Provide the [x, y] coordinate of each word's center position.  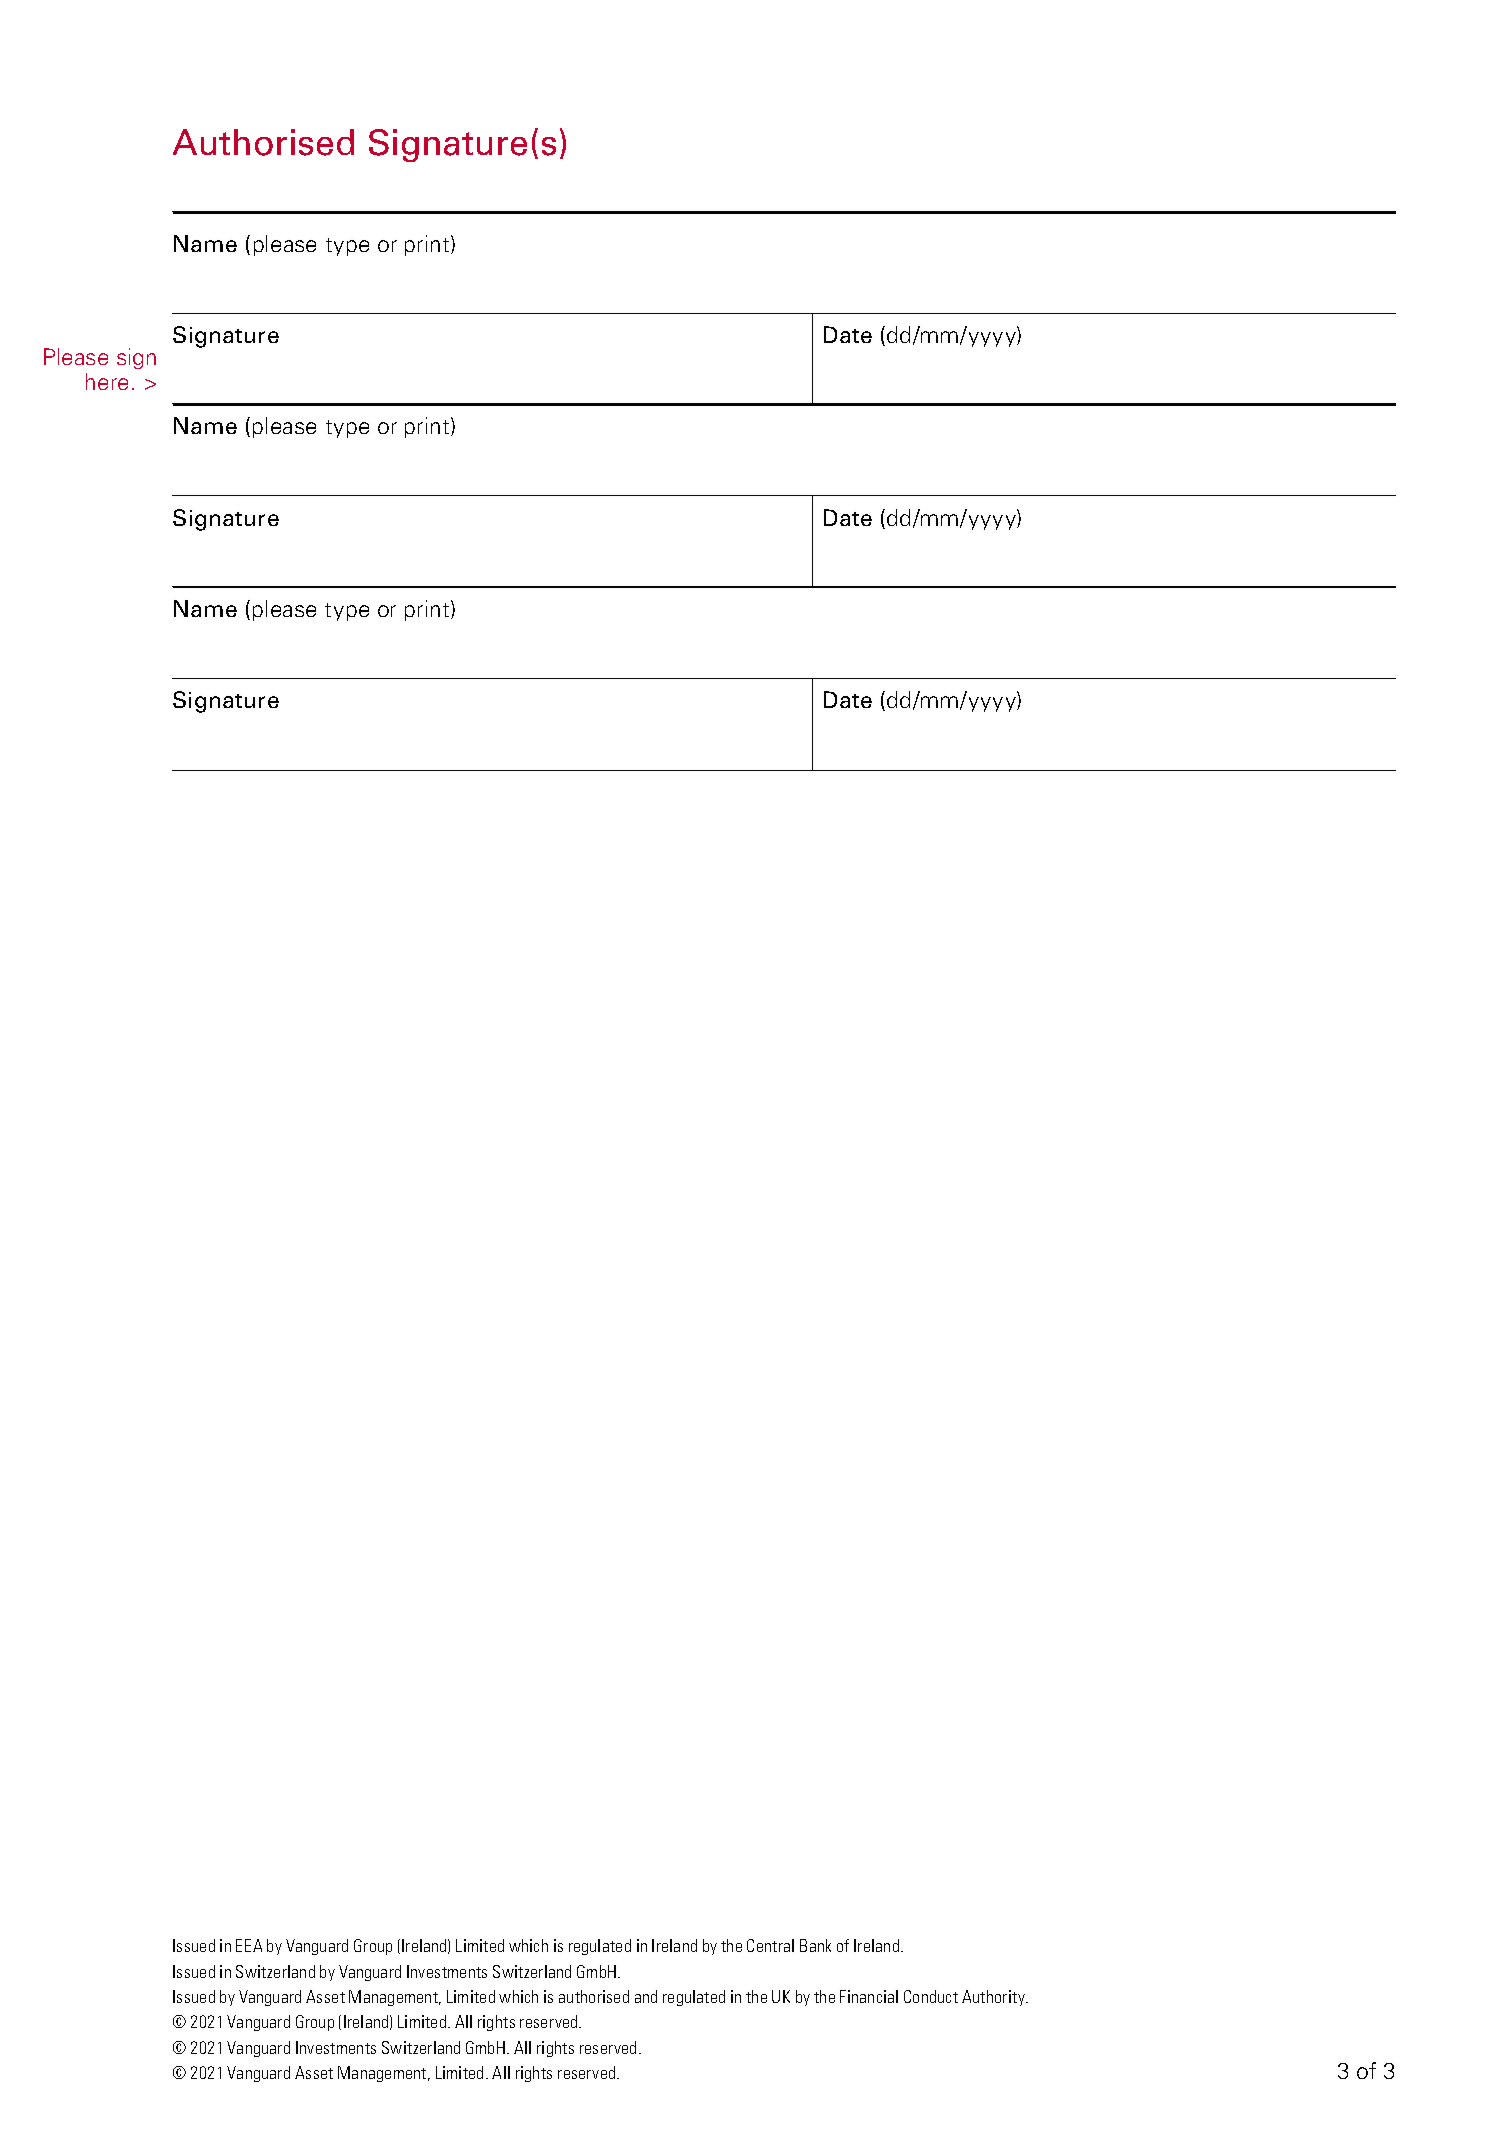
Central [770, 1945]
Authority [995, 1998]
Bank [815, 1945]
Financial [869, 1996]
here [107, 381]
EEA [249, 1945]
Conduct [931, 1996]
